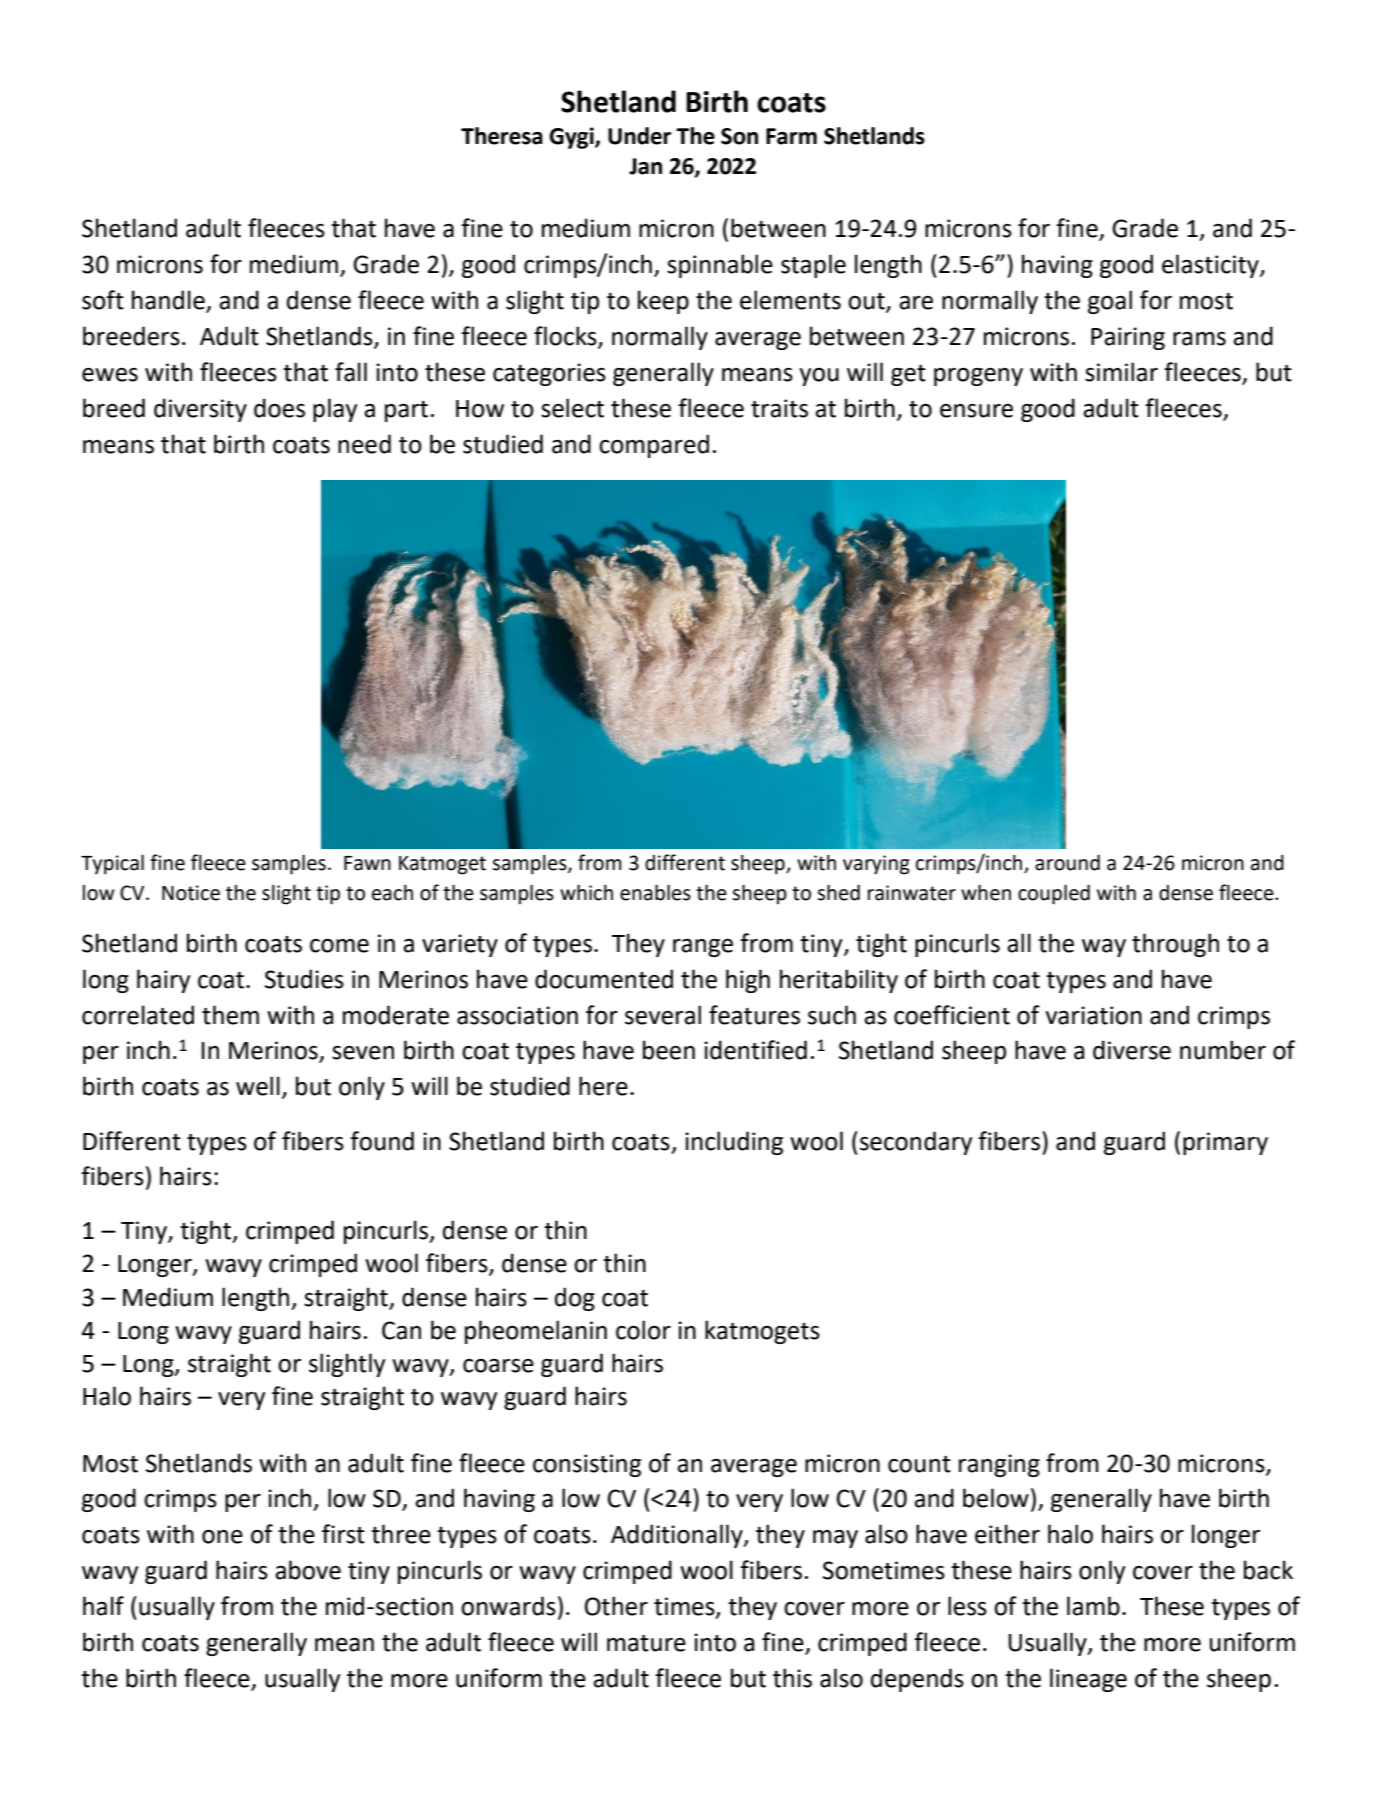 The image size is (1387, 1795). Describe the element at coordinates (654, 446) in the screenshot. I see `compared` at that location.
